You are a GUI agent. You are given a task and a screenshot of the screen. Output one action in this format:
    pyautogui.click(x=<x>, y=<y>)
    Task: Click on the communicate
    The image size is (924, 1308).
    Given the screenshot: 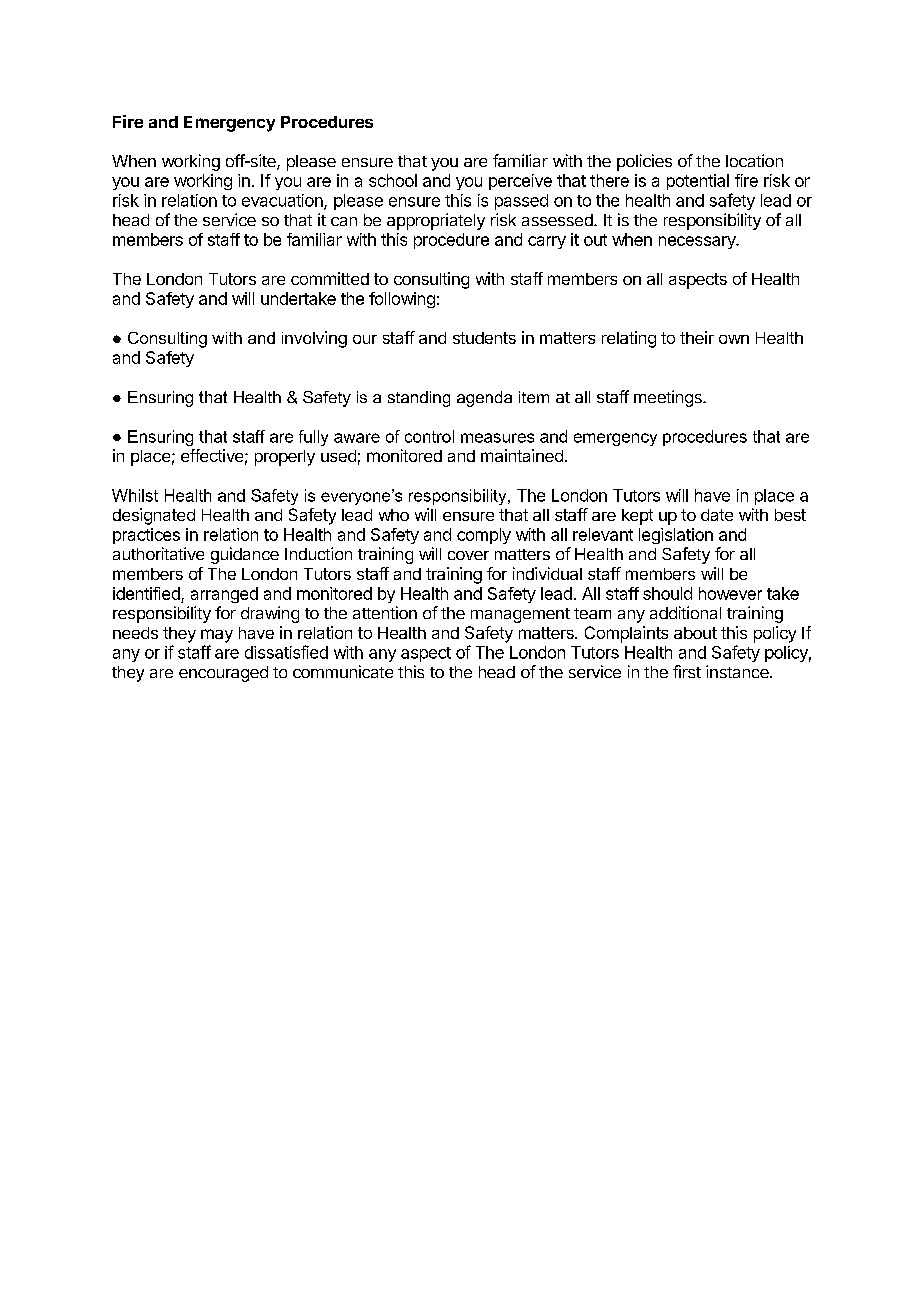 What is the action you would take?
    pyautogui.click(x=343, y=671)
